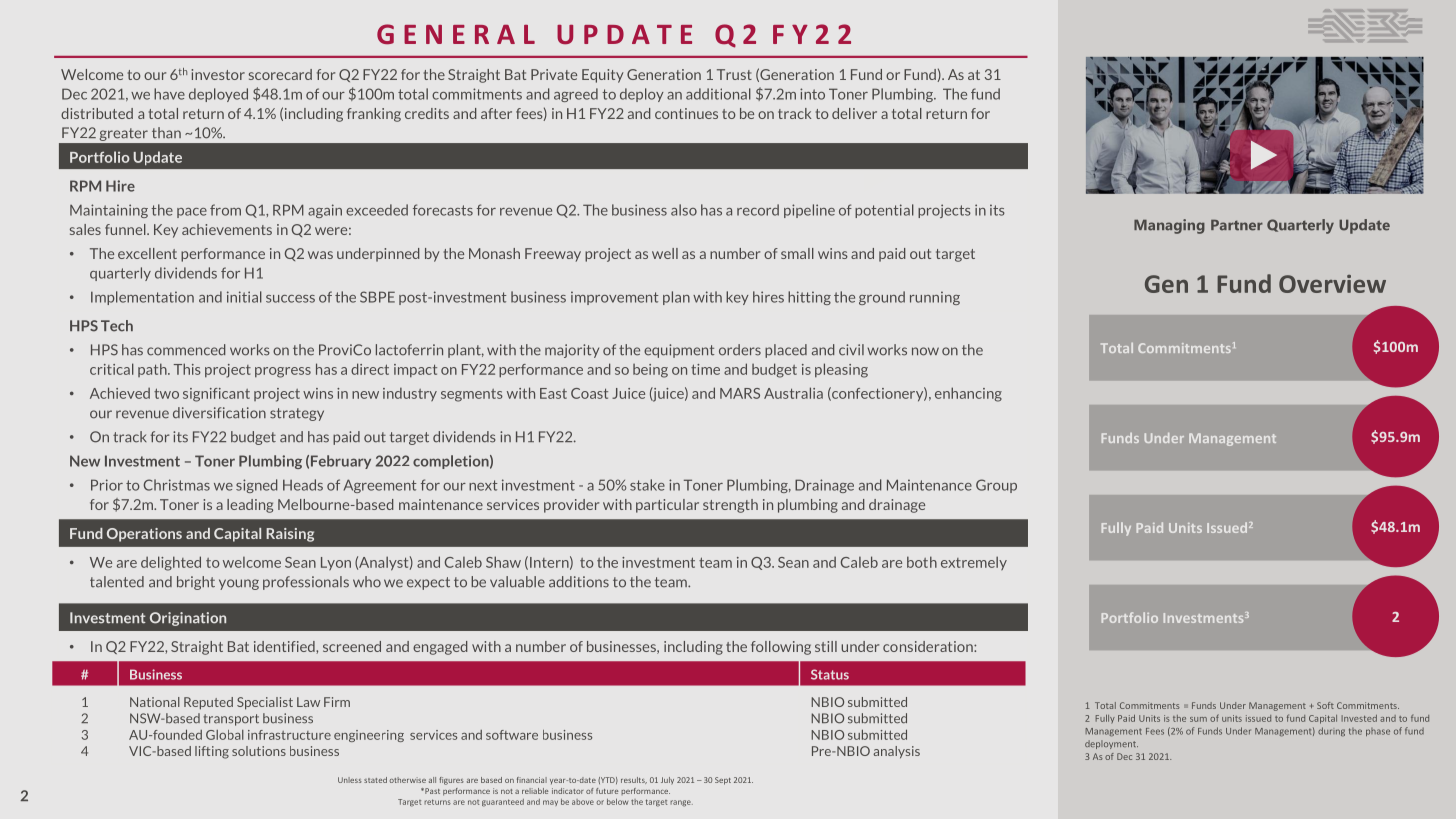 This screenshot has width=1456, height=819. Describe the element at coordinates (974, 563) in the screenshot. I see `extremely` at that location.
